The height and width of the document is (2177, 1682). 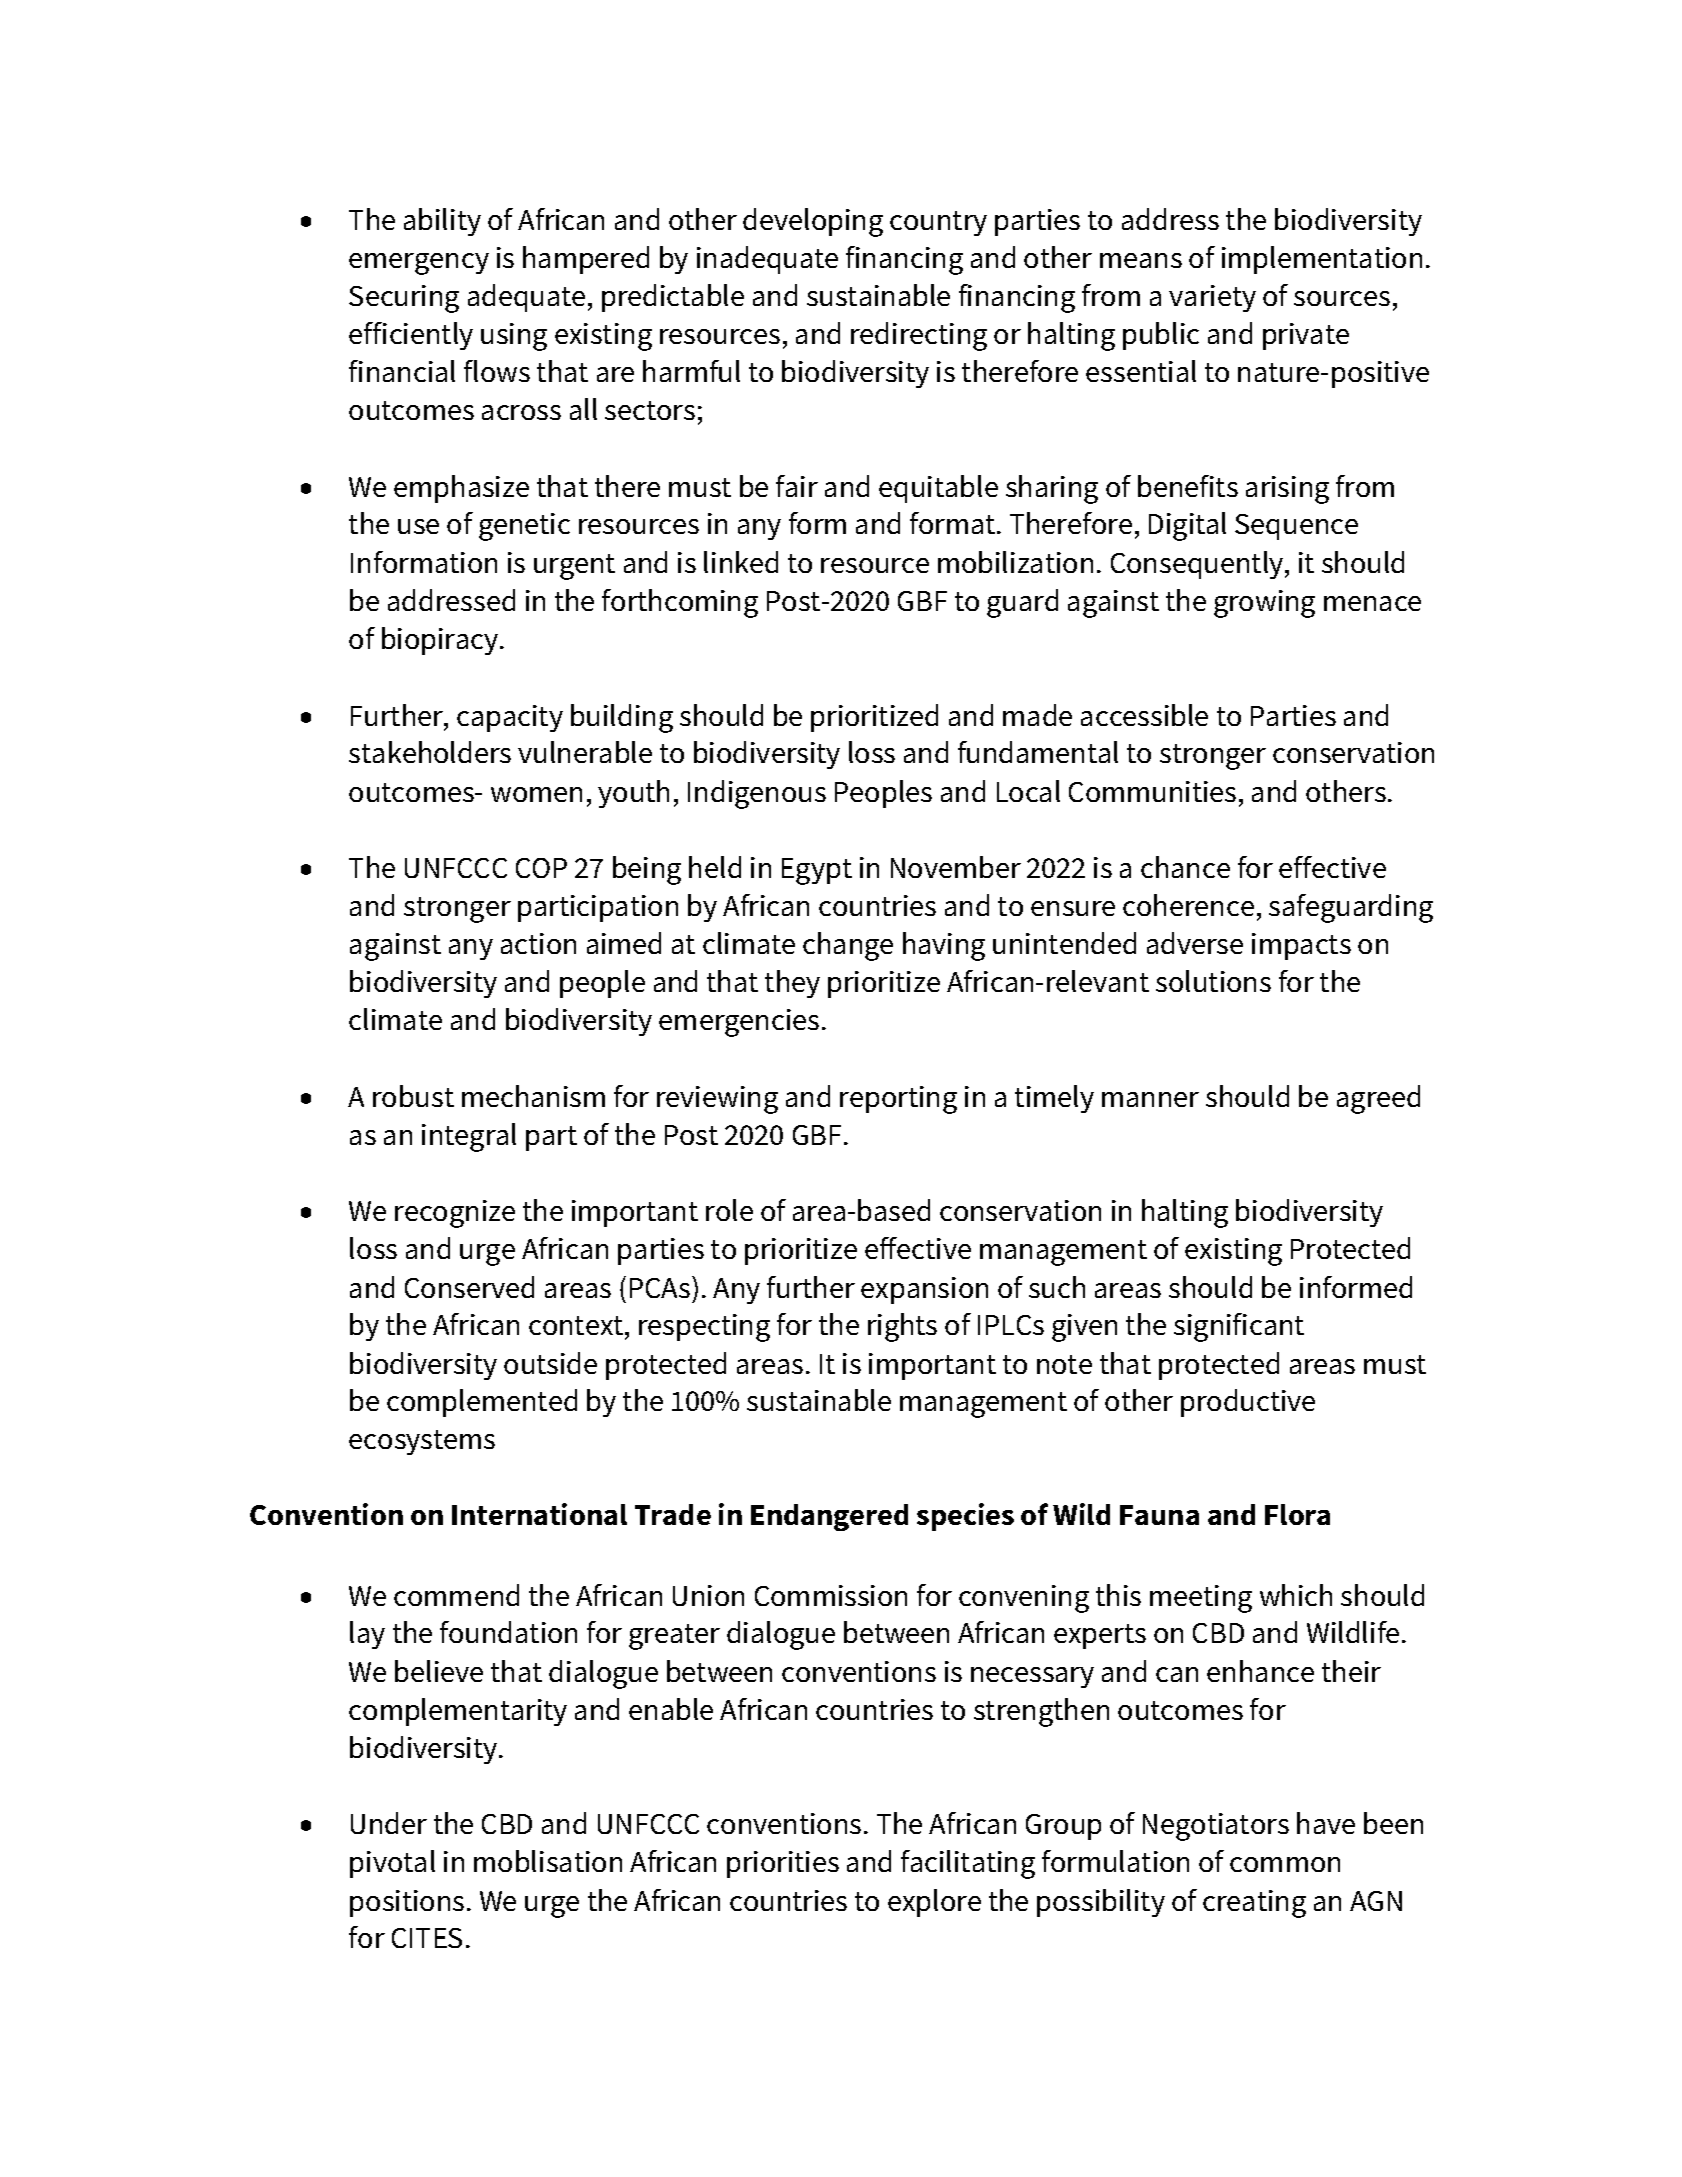 I want to click on implementation, so click(x=1322, y=260).
